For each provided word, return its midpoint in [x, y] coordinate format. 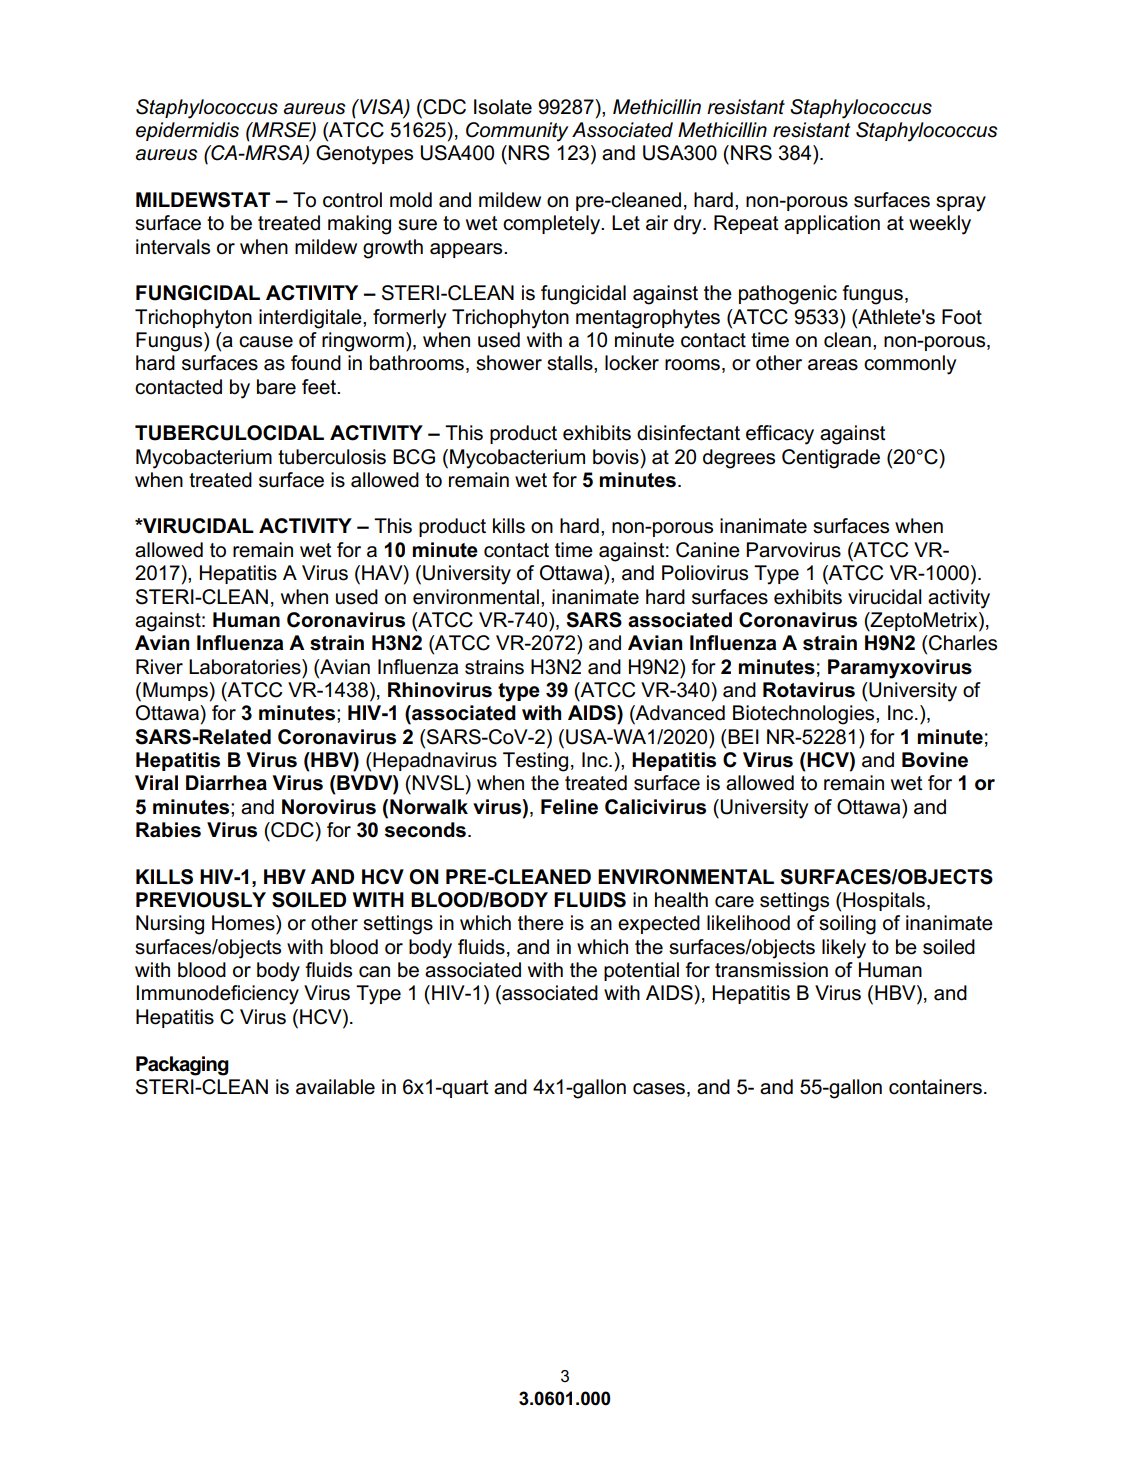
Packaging [182, 1066]
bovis [617, 457]
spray [961, 204]
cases [660, 1089]
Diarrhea [226, 783]
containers [935, 1087]
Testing [535, 762]
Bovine [935, 760]
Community [517, 132]
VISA [381, 107]
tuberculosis [332, 457]
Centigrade [831, 459]
